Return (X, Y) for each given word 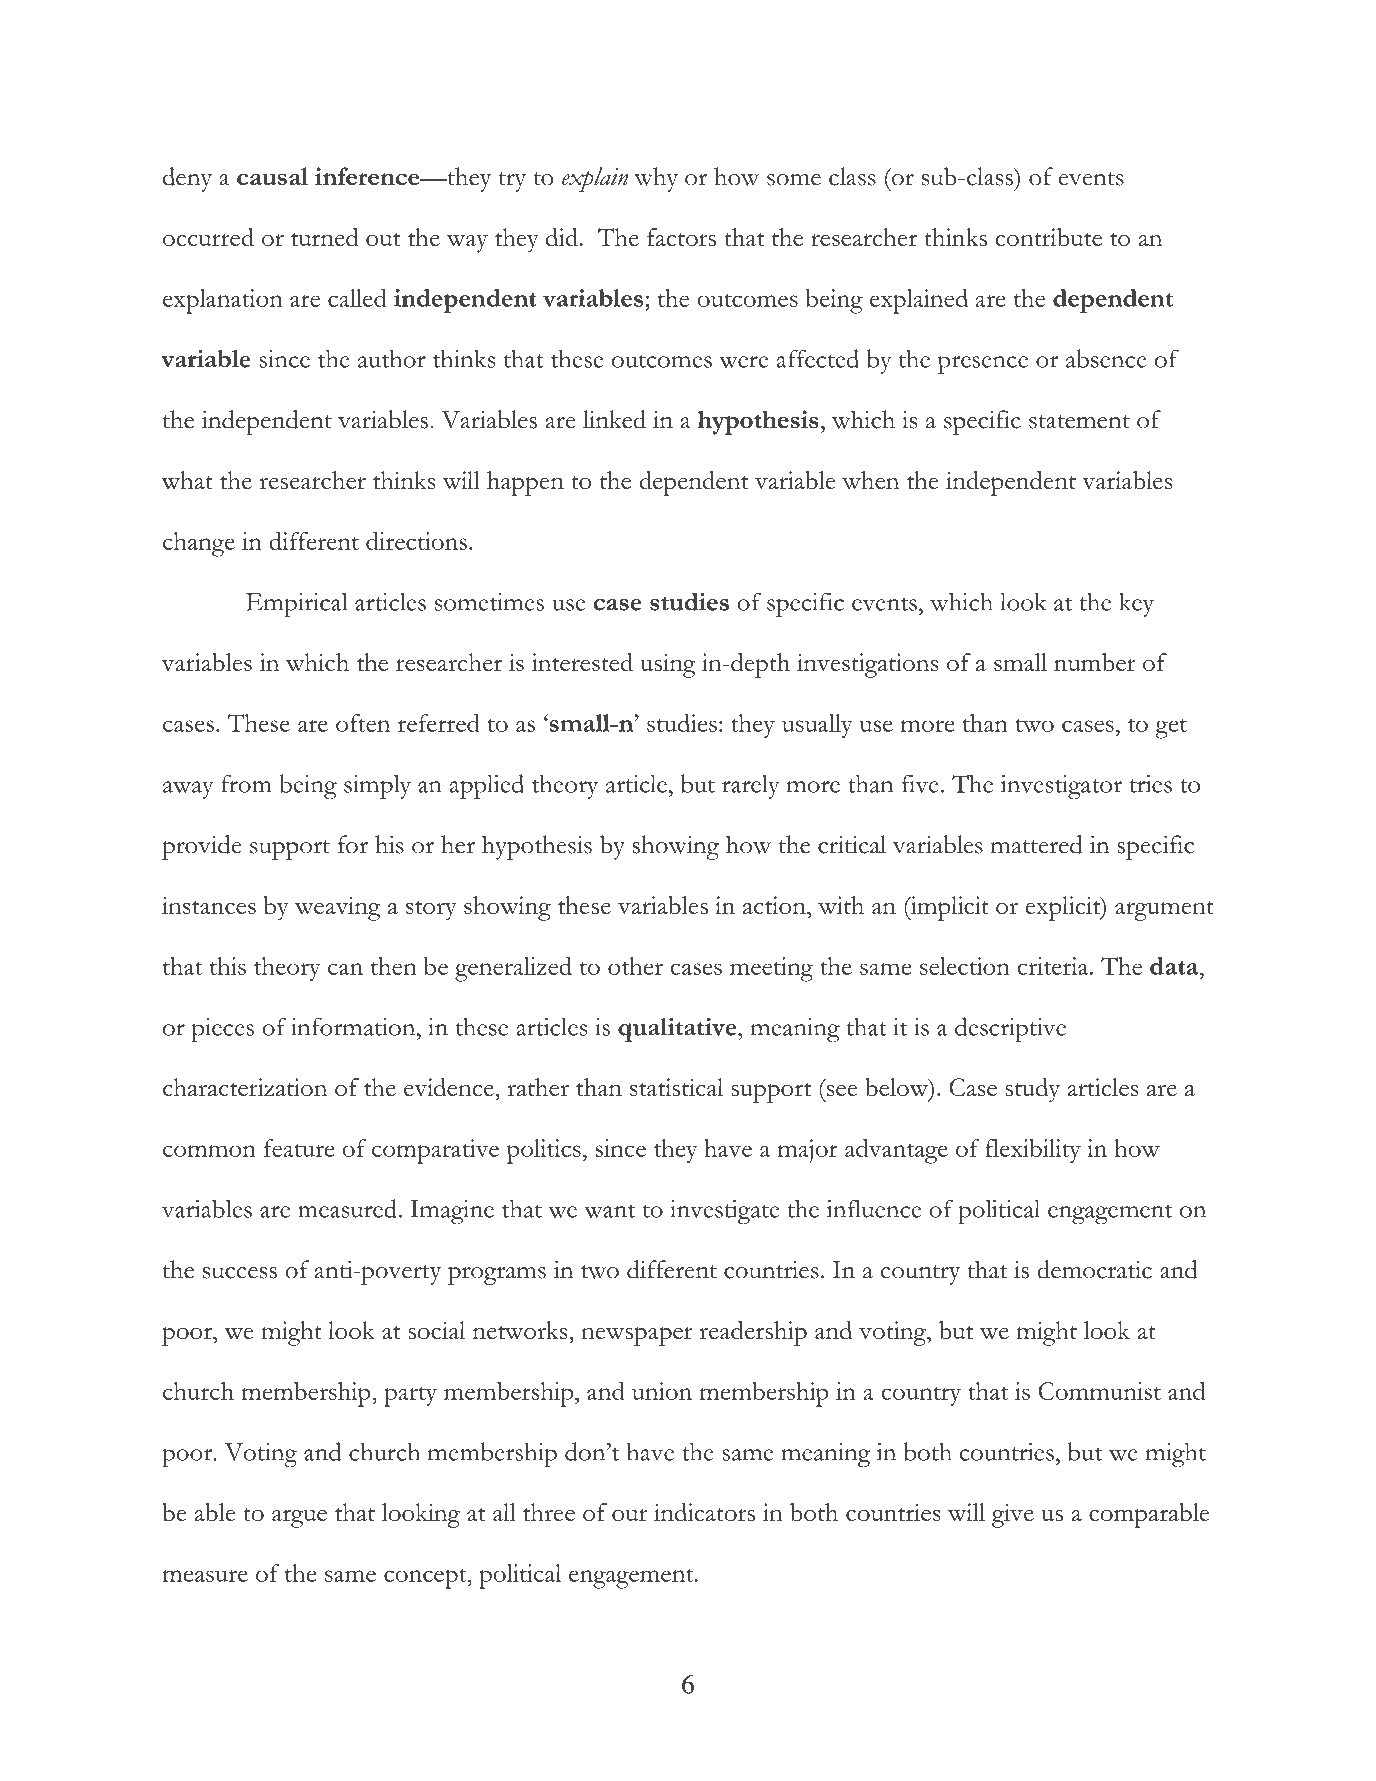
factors (681, 237)
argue (299, 1518)
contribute (1049, 237)
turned (325, 237)
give (1013, 1515)
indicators (704, 1512)
